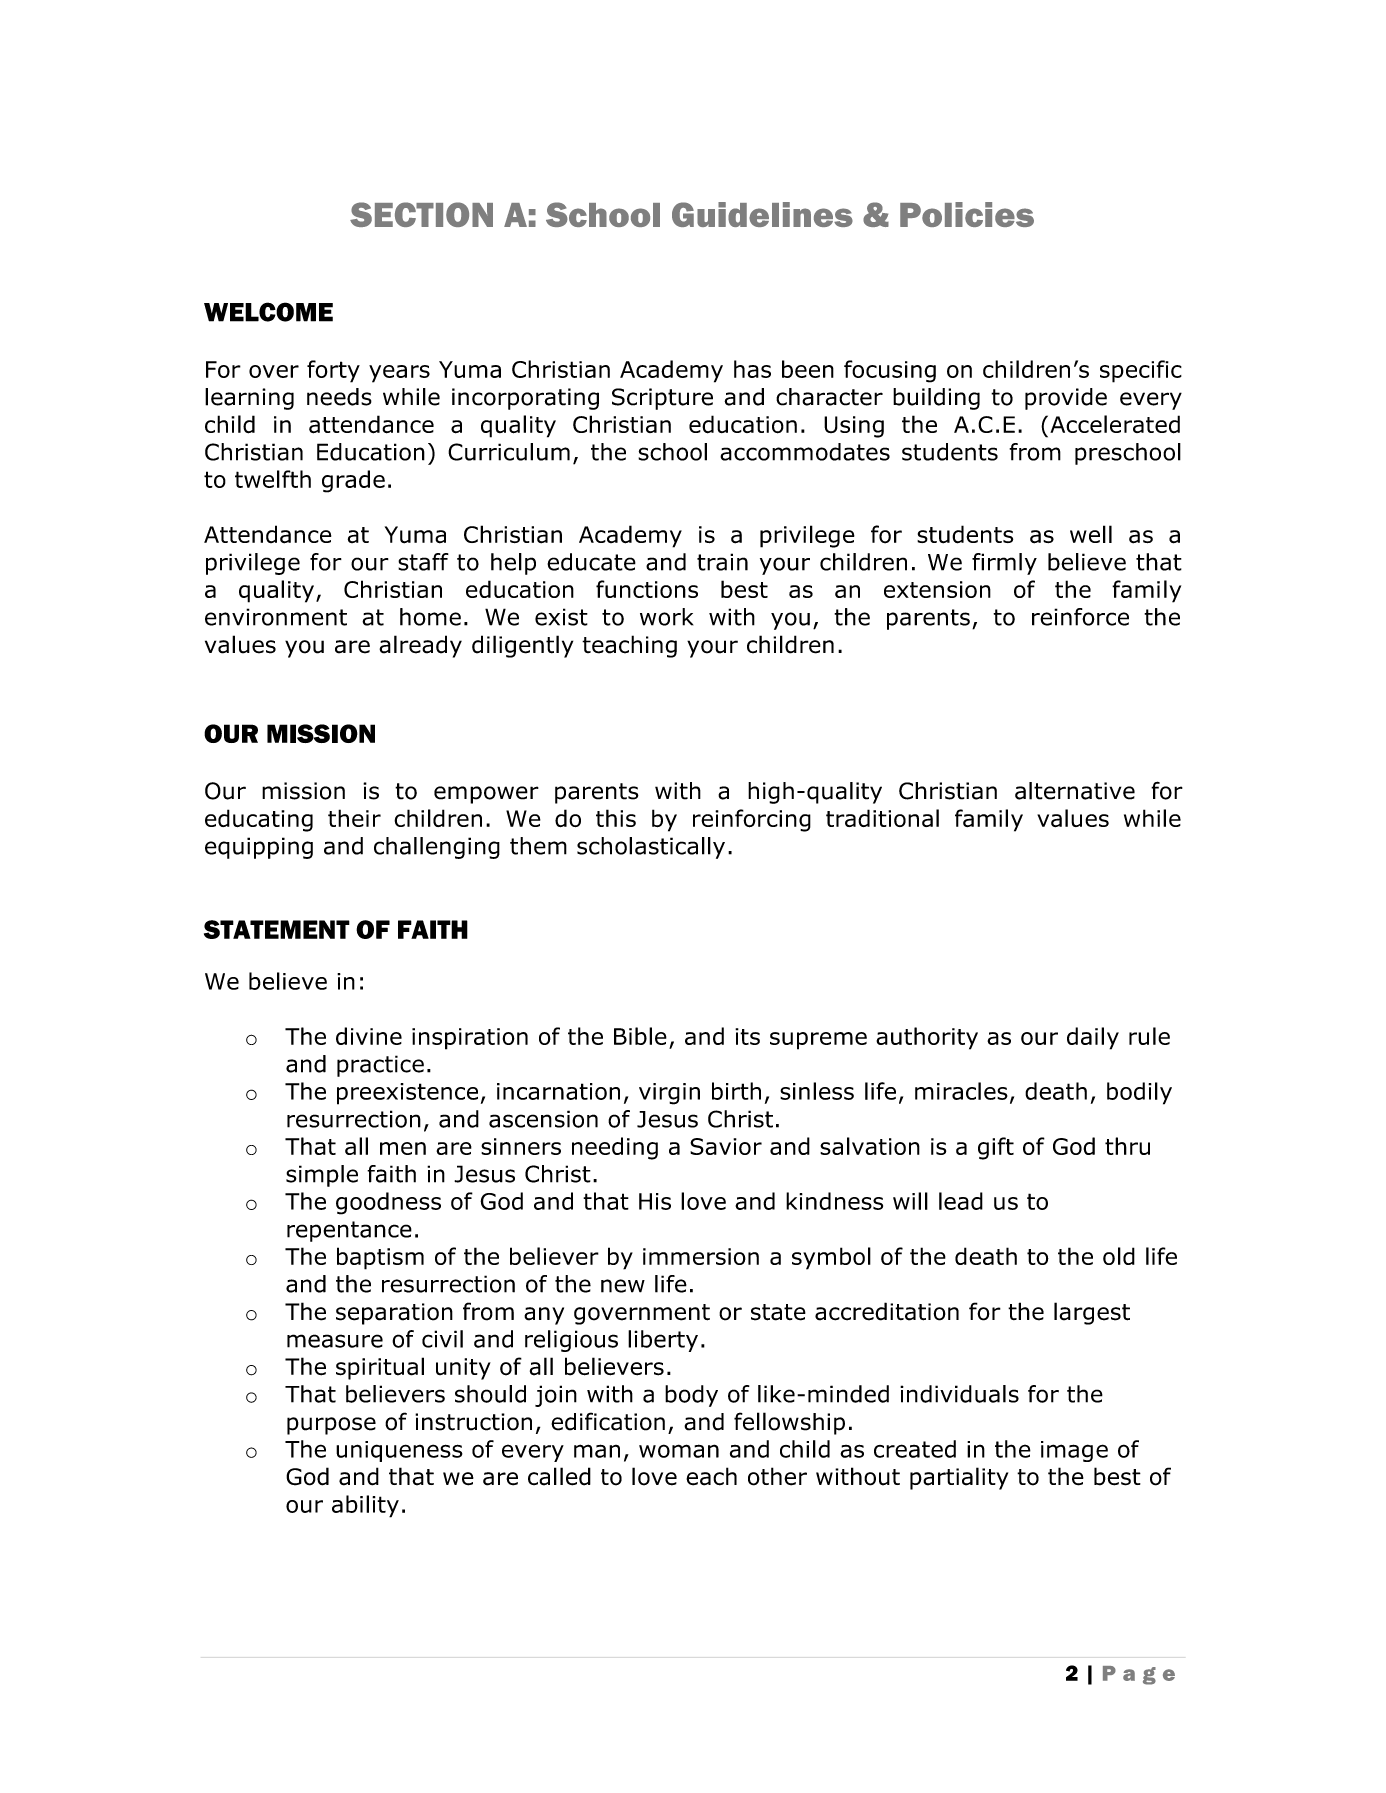 The height and width of the page is (1793, 1386). What do you see at coordinates (967, 214) in the page?
I see `Policies` at bounding box center [967, 214].
